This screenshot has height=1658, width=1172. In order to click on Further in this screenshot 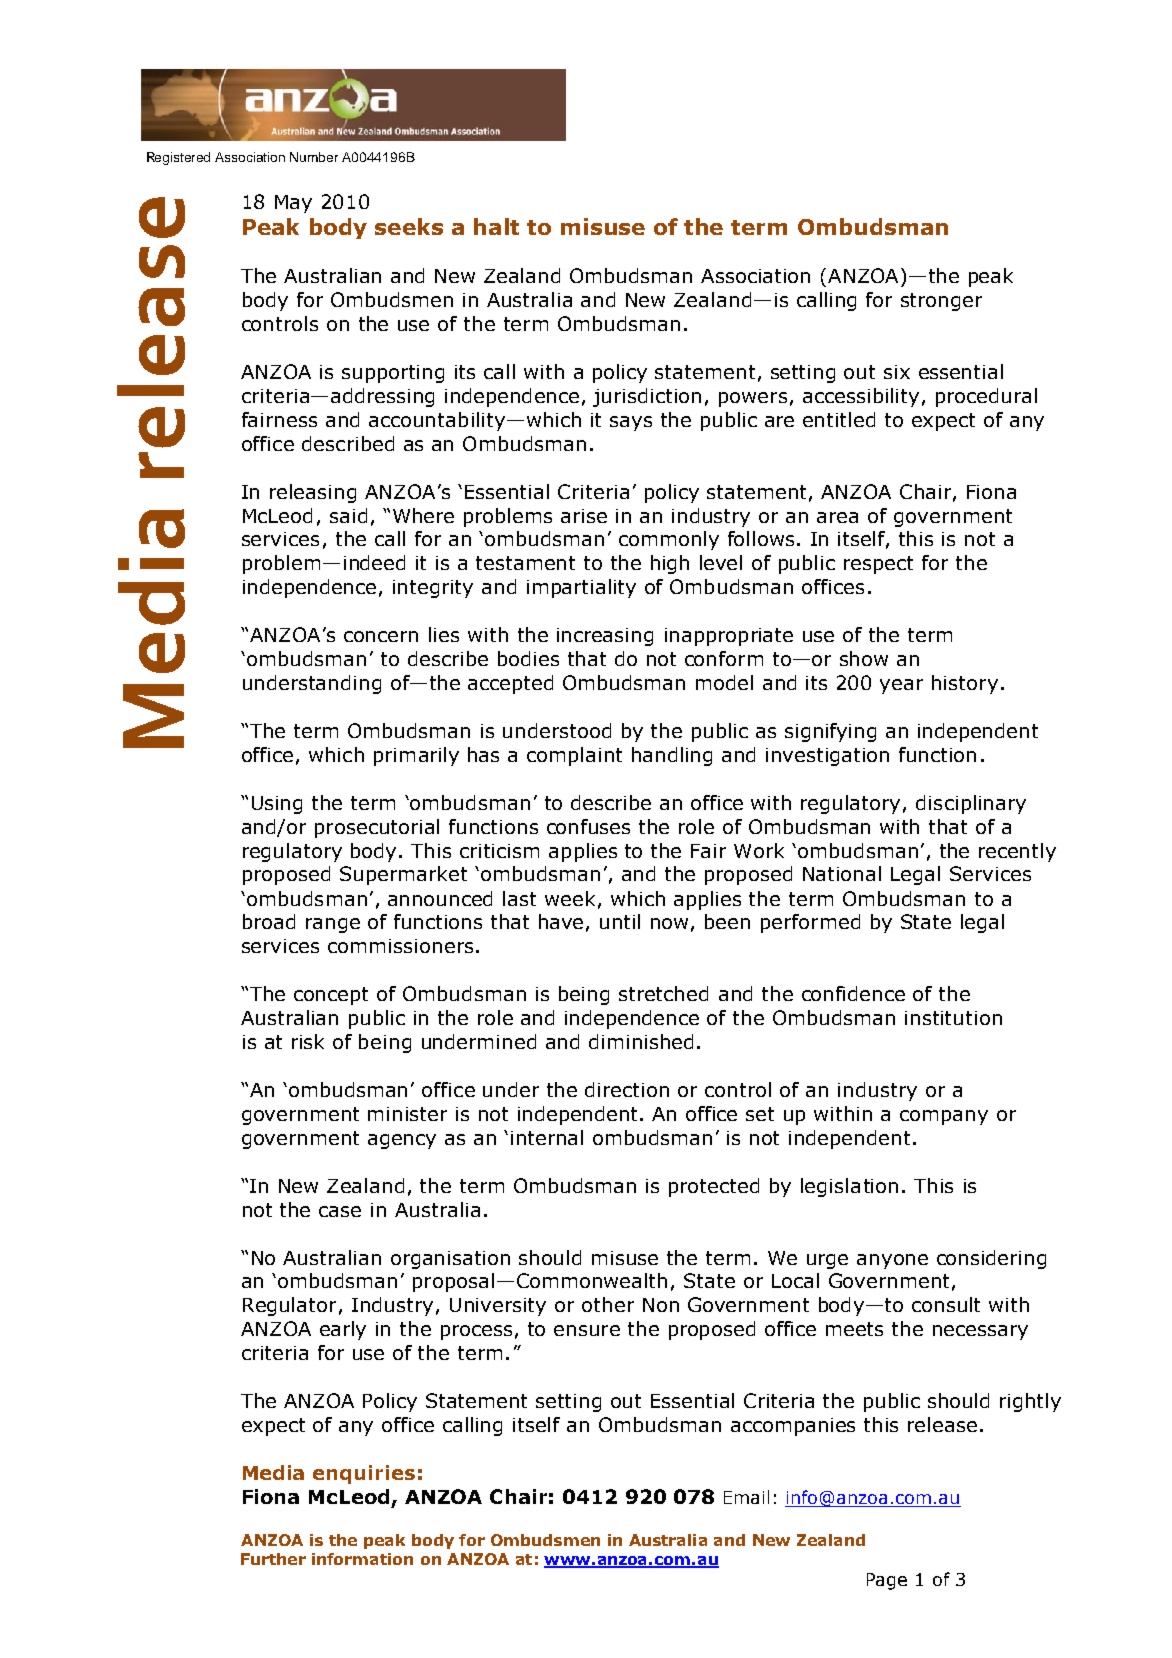, I will do `click(273, 1559)`.
